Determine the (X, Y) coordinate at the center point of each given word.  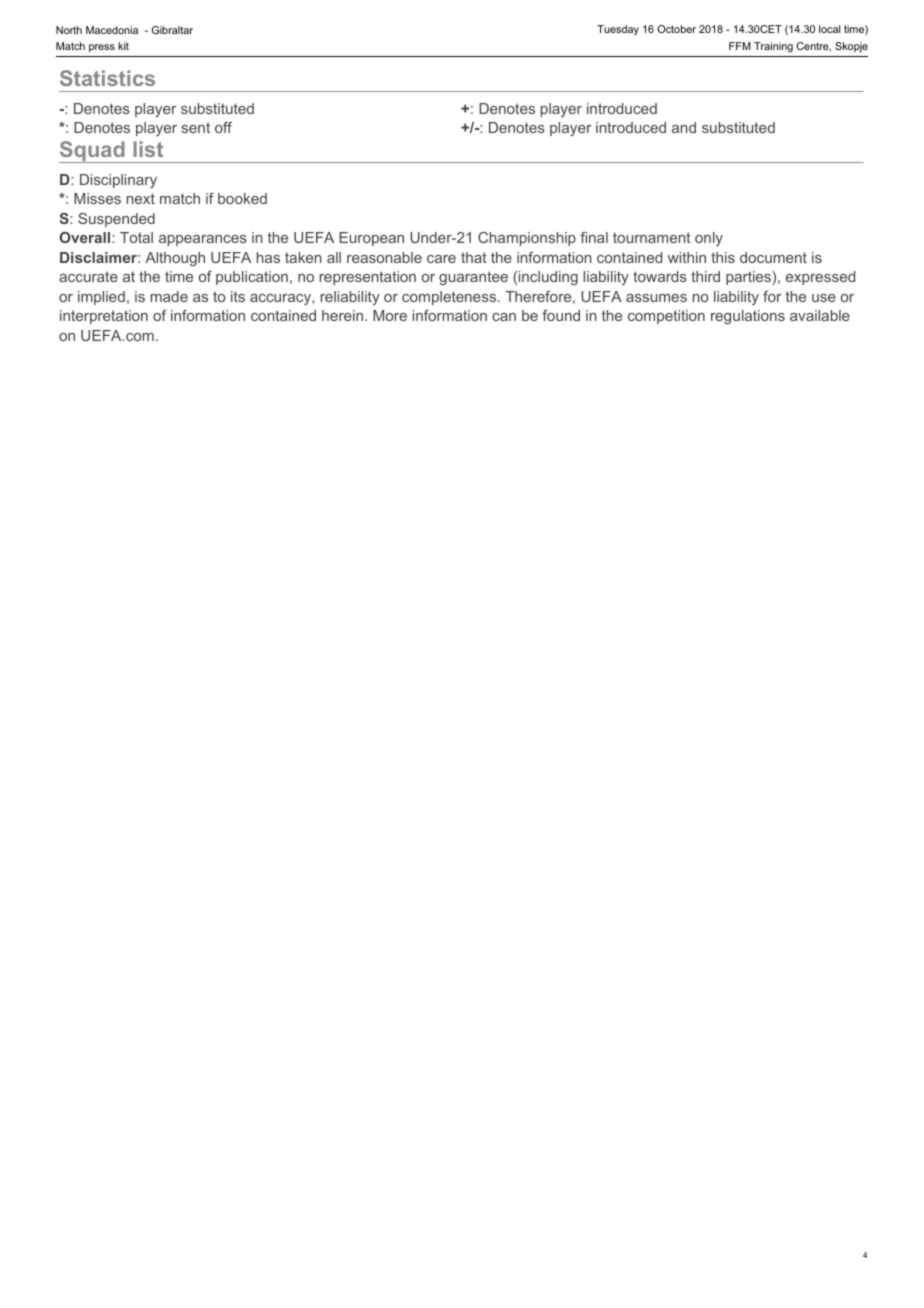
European (371, 239)
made (169, 296)
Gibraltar (172, 30)
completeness (450, 298)
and (684, 127)
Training (773, 47)
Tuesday (618, 30)
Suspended (116, 220)
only (709, 239)
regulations (748, 317)
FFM (740, 46)
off (223, 127)
